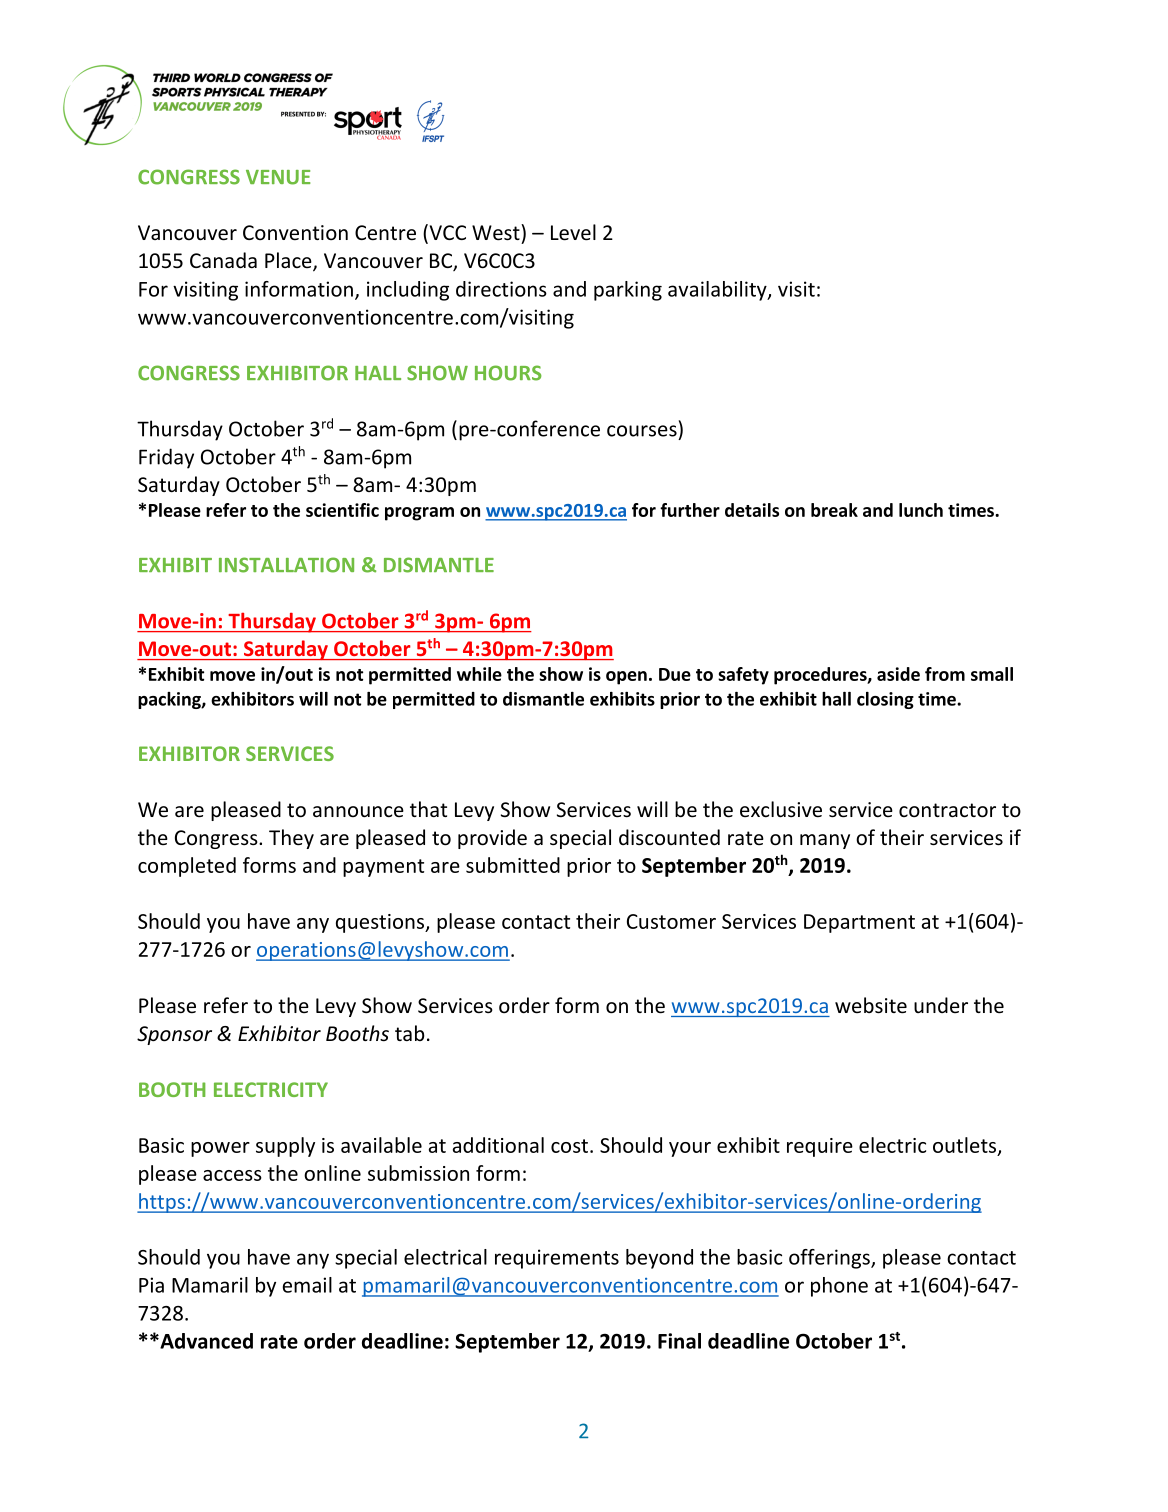  I want to click on VENUE, so click(278, 177).
